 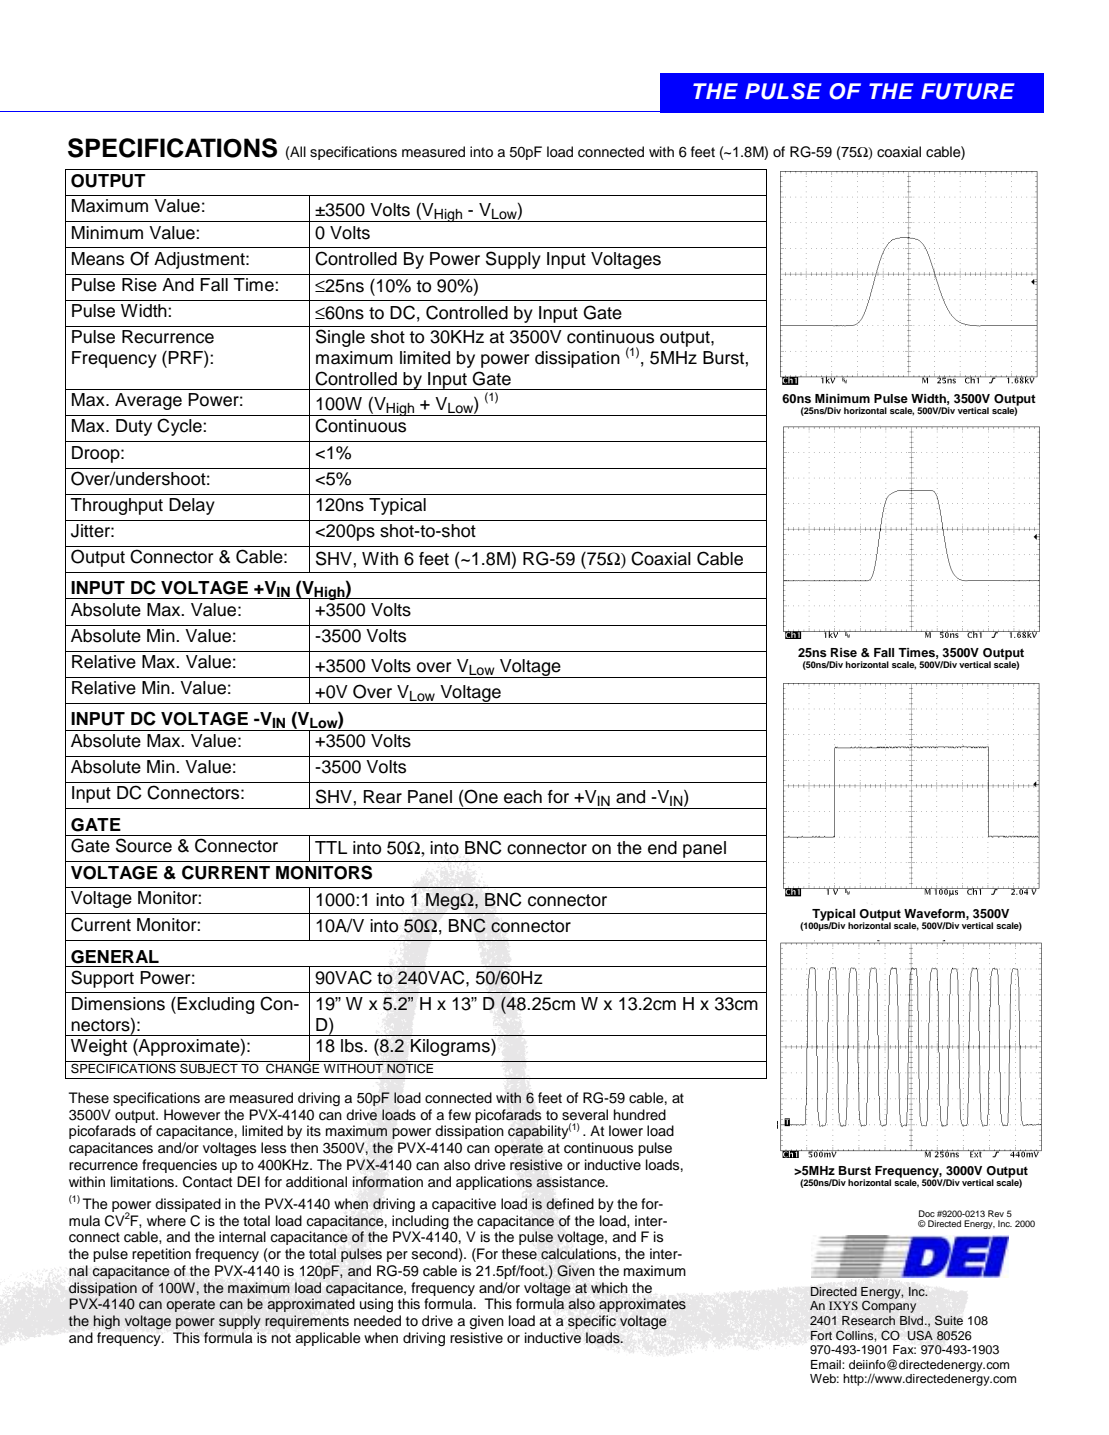 I want to click on each, so click(x=523, y=797).
